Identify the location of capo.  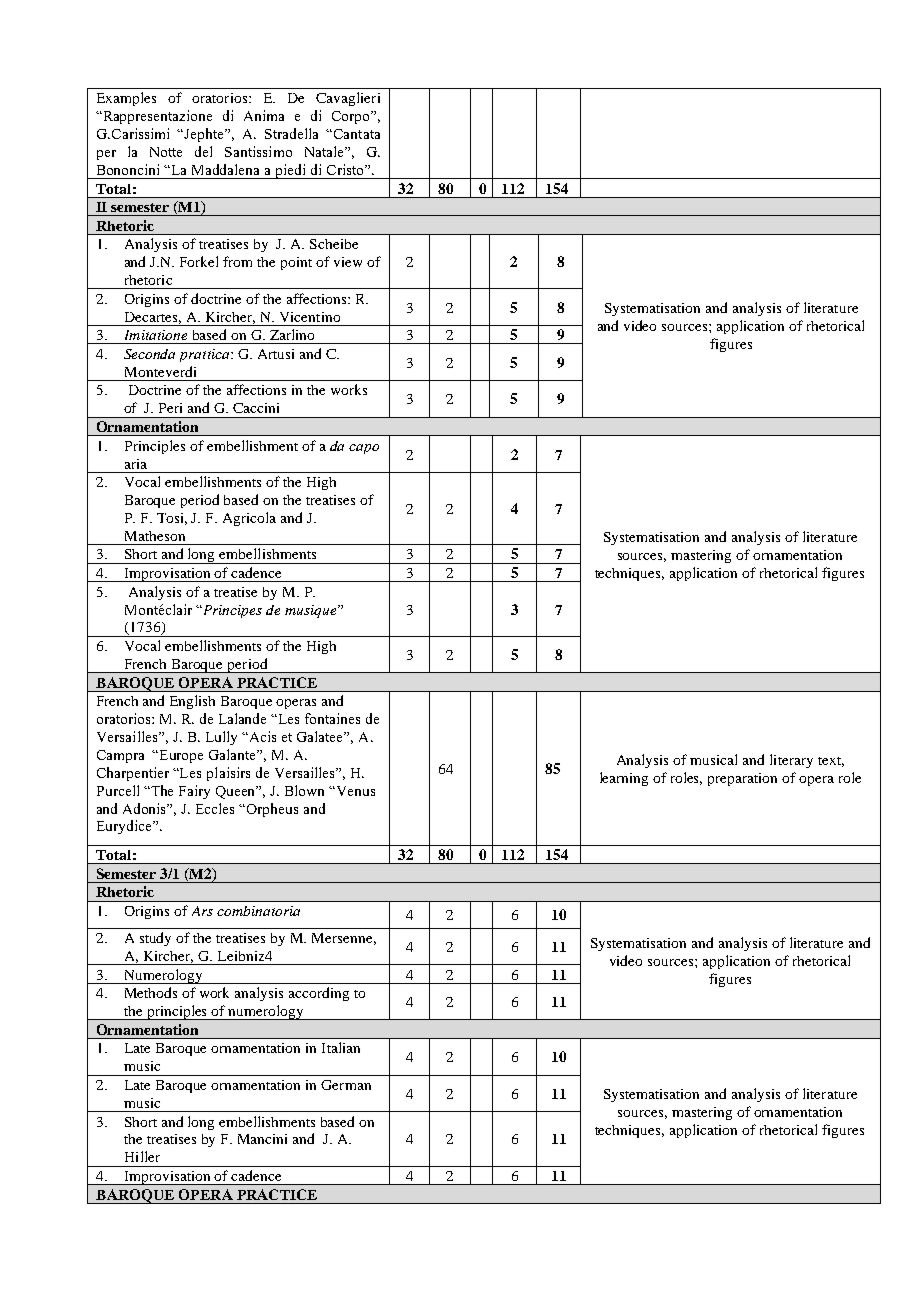
(364, 449).
